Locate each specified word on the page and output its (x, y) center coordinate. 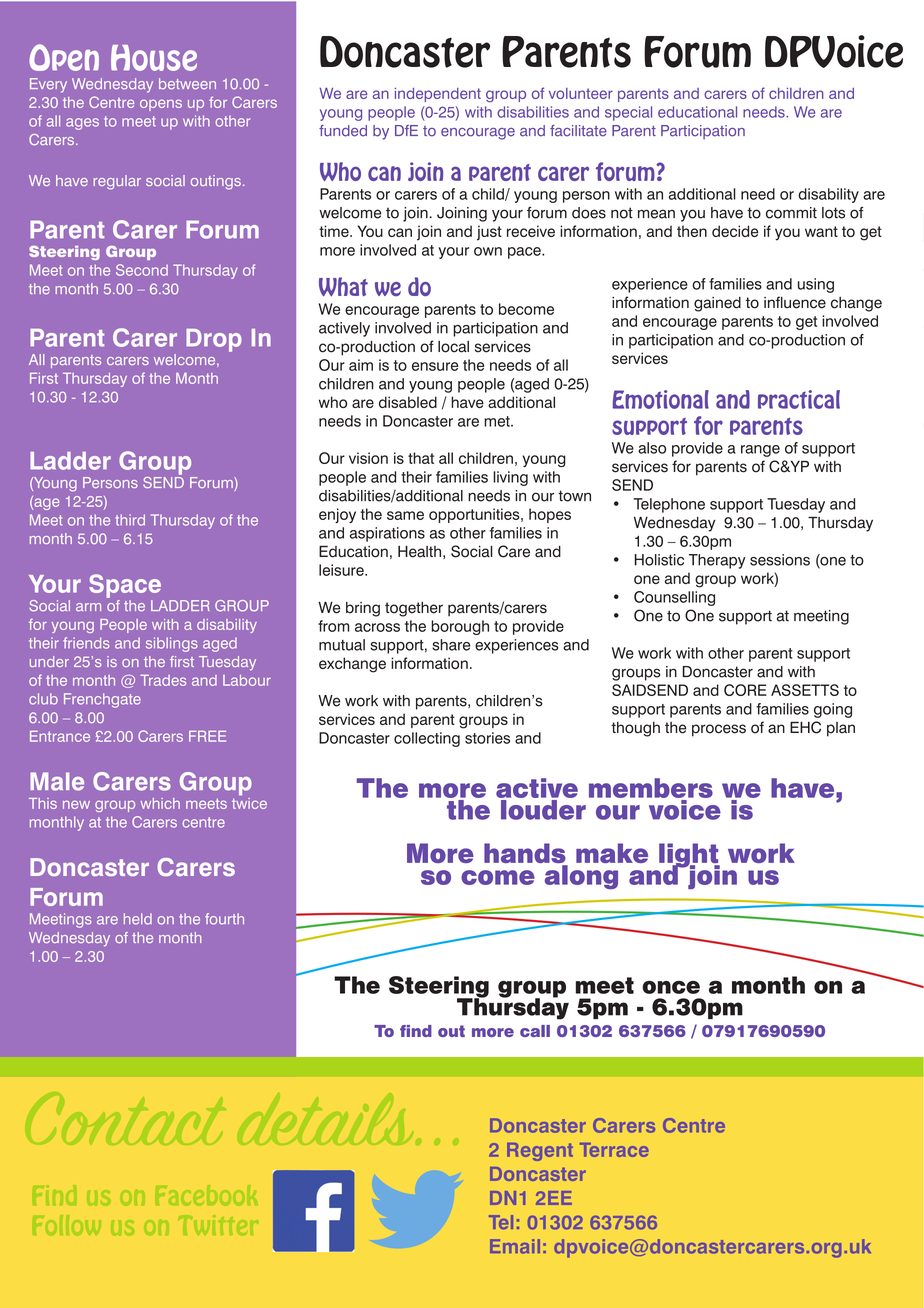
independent (438, 95)
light (689, 856)
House (154, 58)
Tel (501, 1222)
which (160, 803)
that (421, 458)
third (130, 520)
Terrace (614, 1150)
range (760, 451)
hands (526, 854)
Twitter (218, 1224)
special (628, 113)
